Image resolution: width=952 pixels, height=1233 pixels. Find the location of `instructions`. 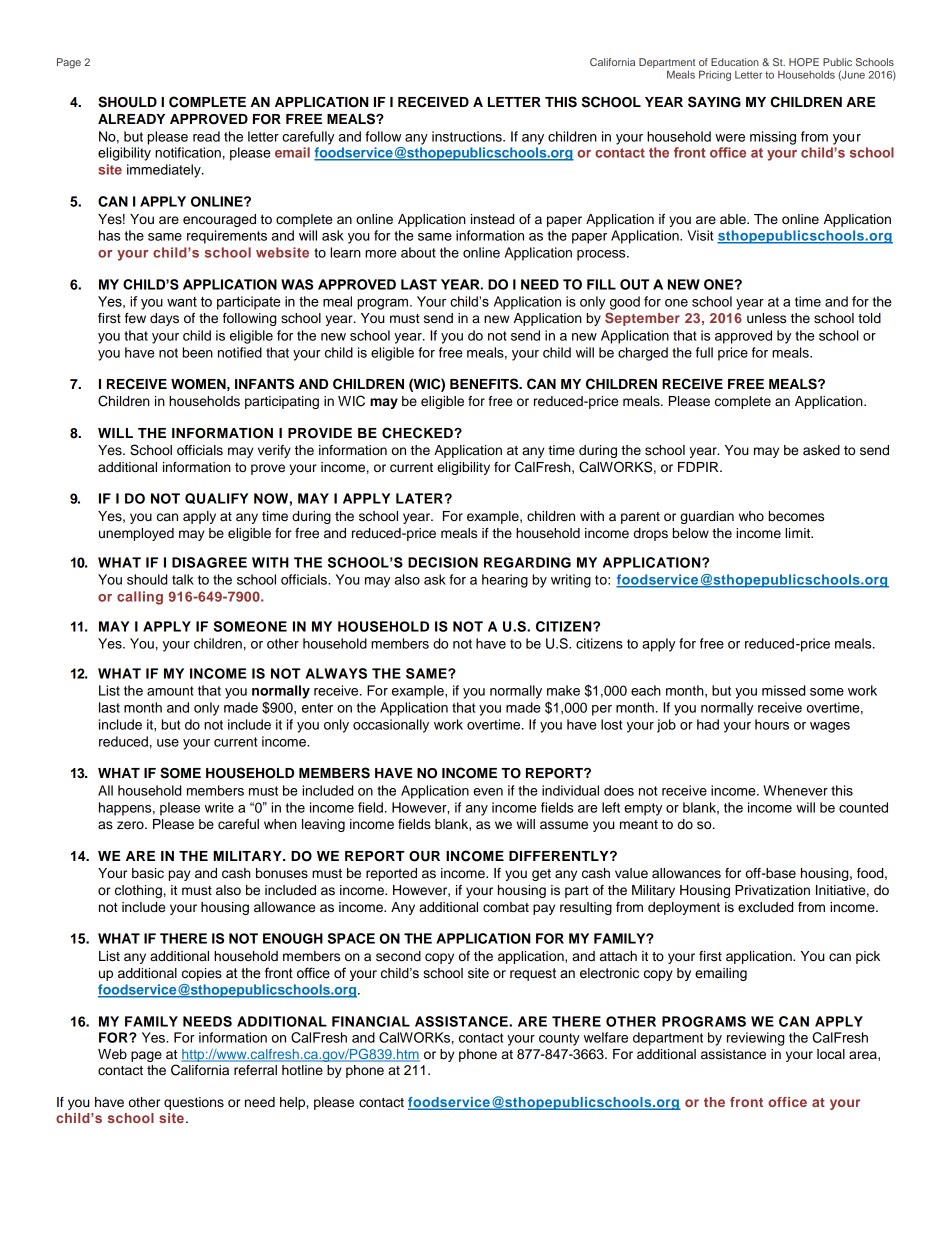

instructions is located at coordinates (468, 136).
